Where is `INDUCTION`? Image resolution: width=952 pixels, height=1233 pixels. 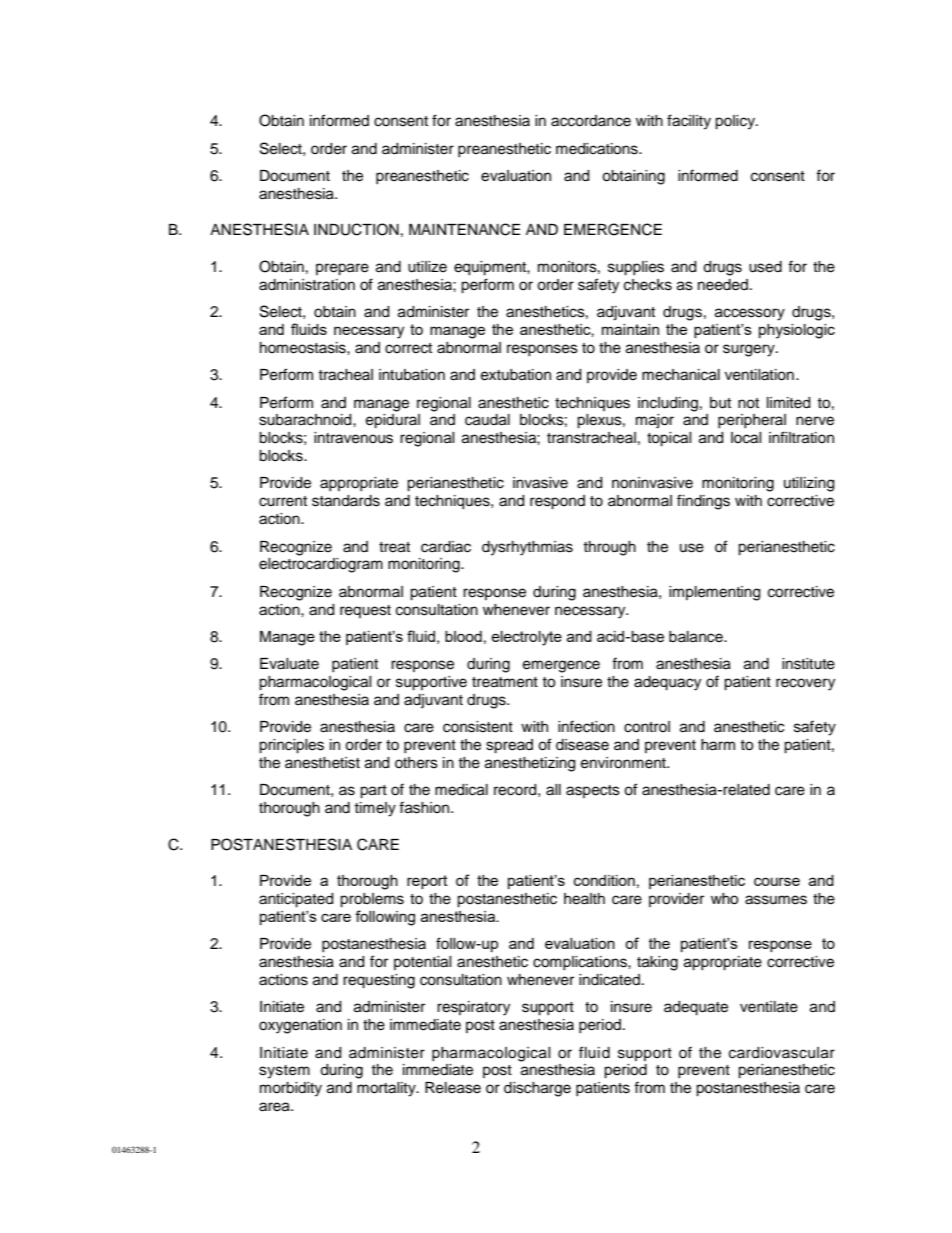 INDUCTION is located at coordinates (356, 229).
